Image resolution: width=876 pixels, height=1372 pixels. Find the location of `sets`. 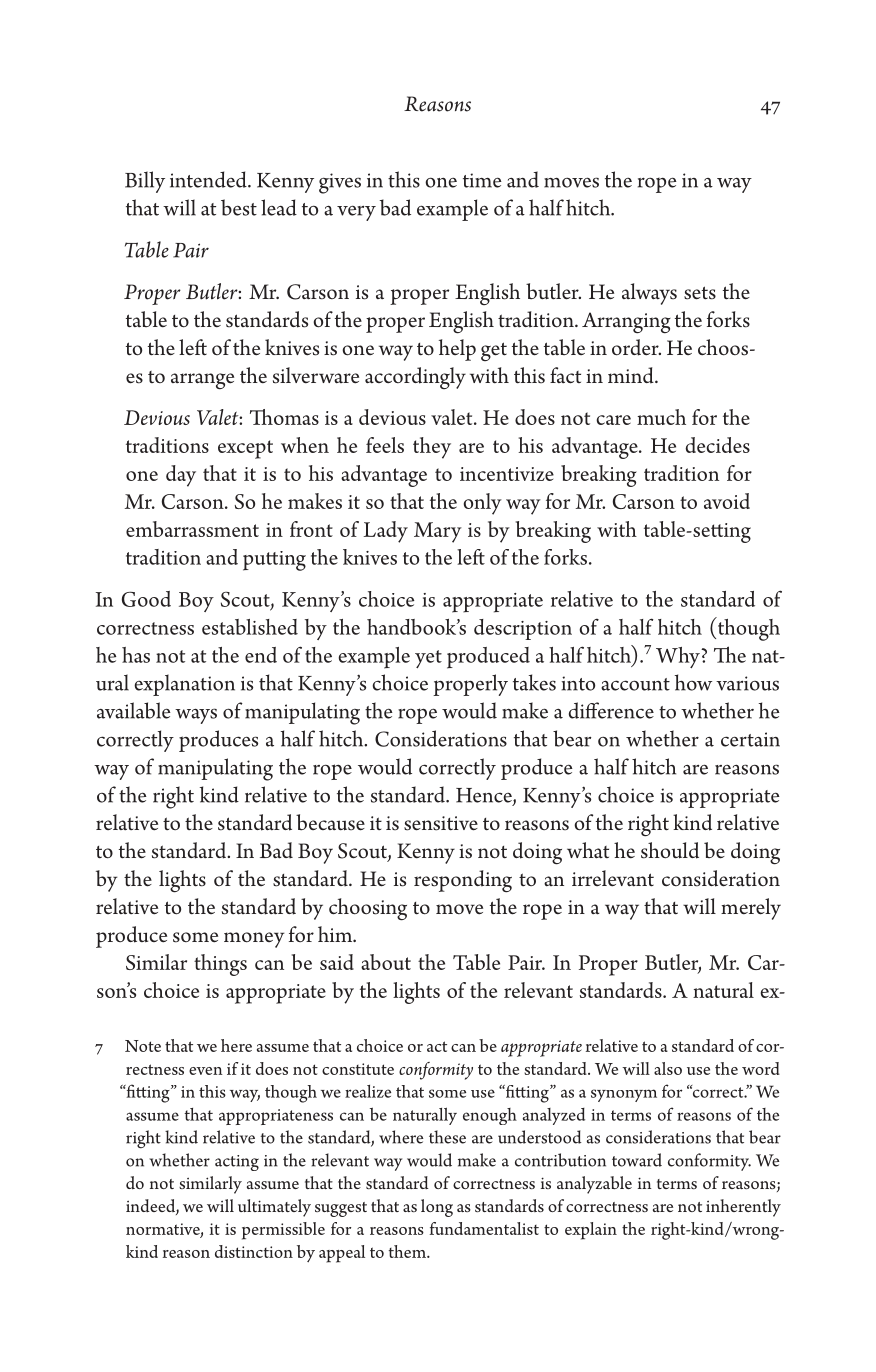

sets is located at coordinates (700, 293).
